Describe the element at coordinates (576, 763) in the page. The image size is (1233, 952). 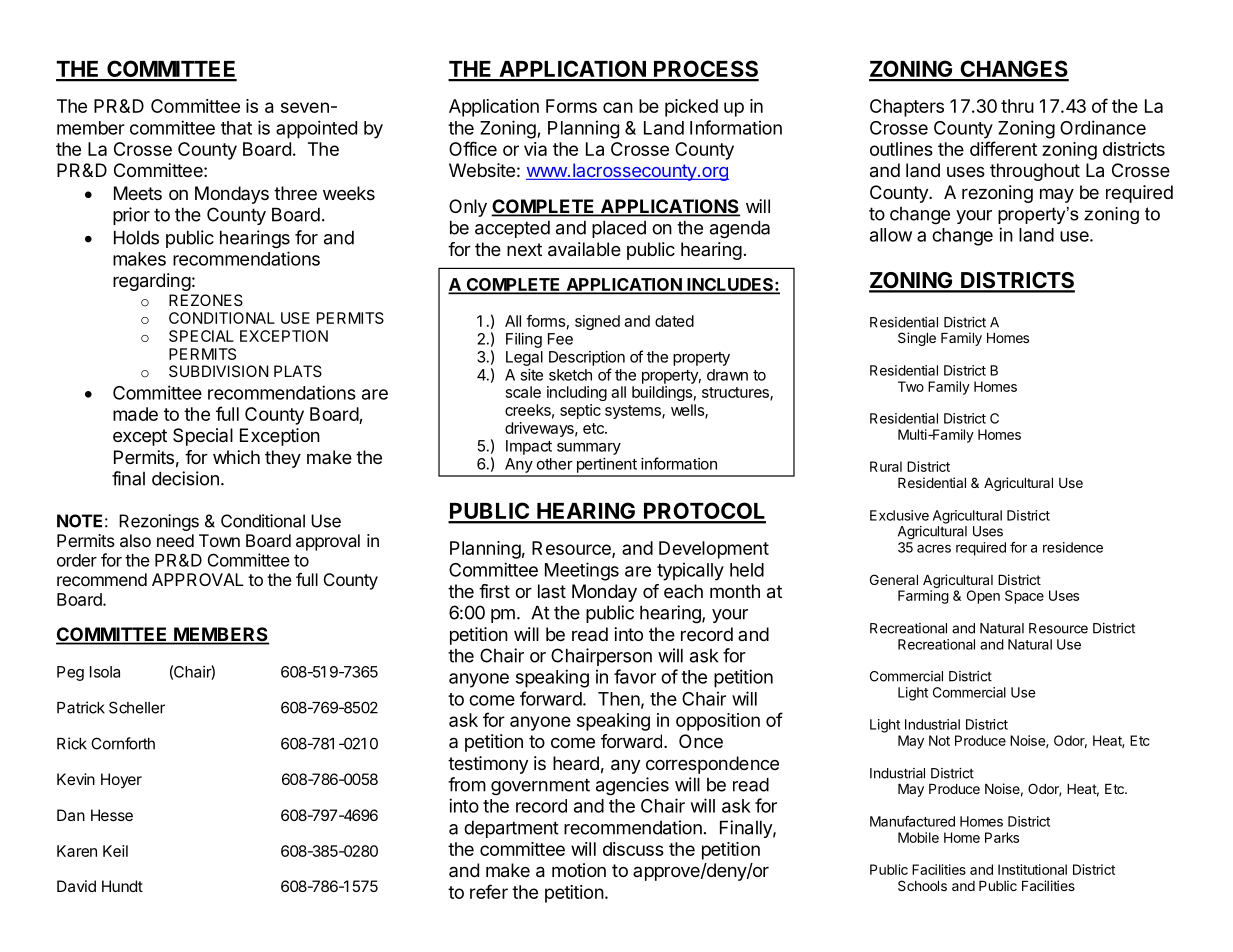
I see `heard` at that location.
